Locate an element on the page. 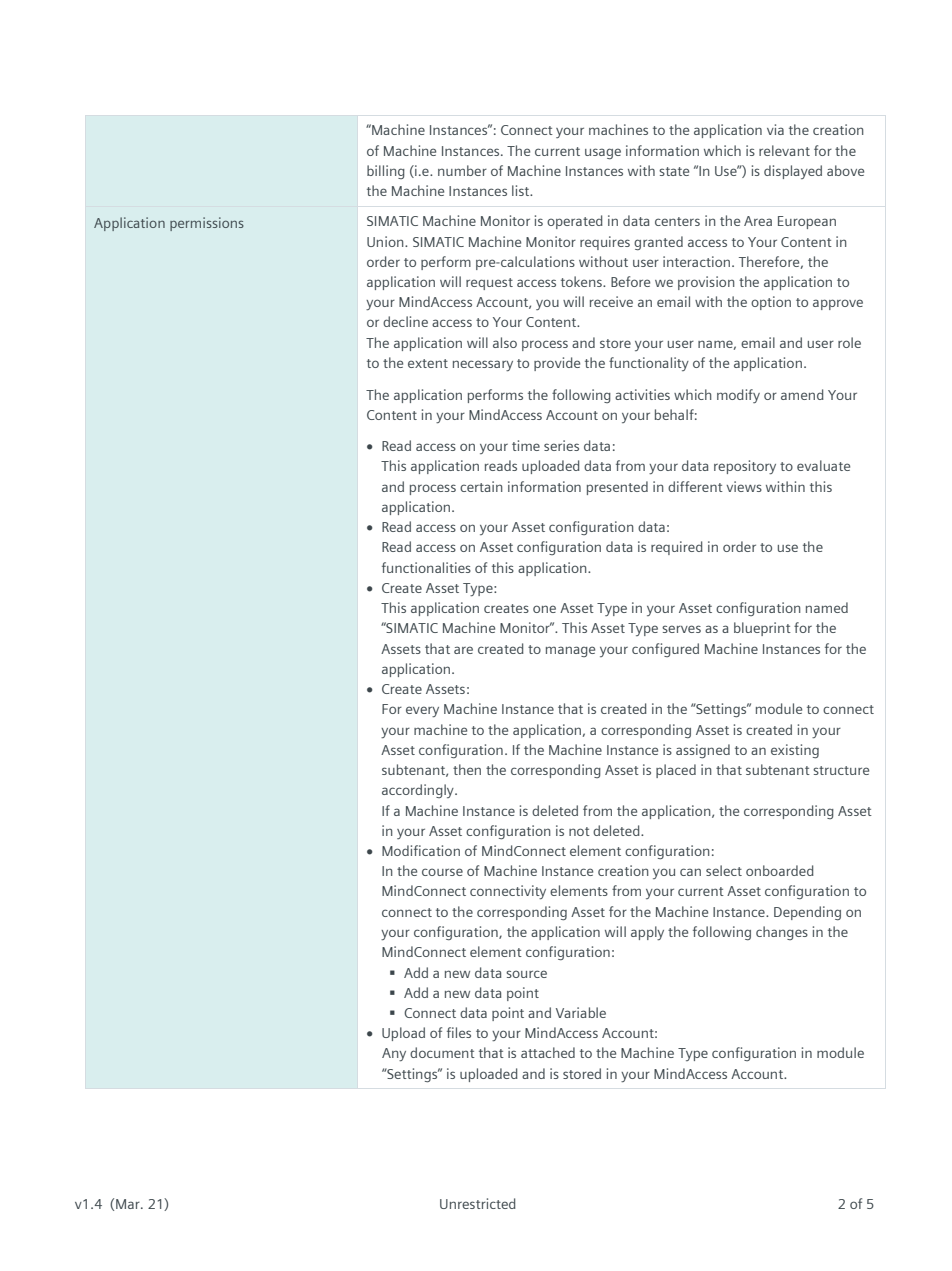  blueprint is located at coordinates (762, 629).
